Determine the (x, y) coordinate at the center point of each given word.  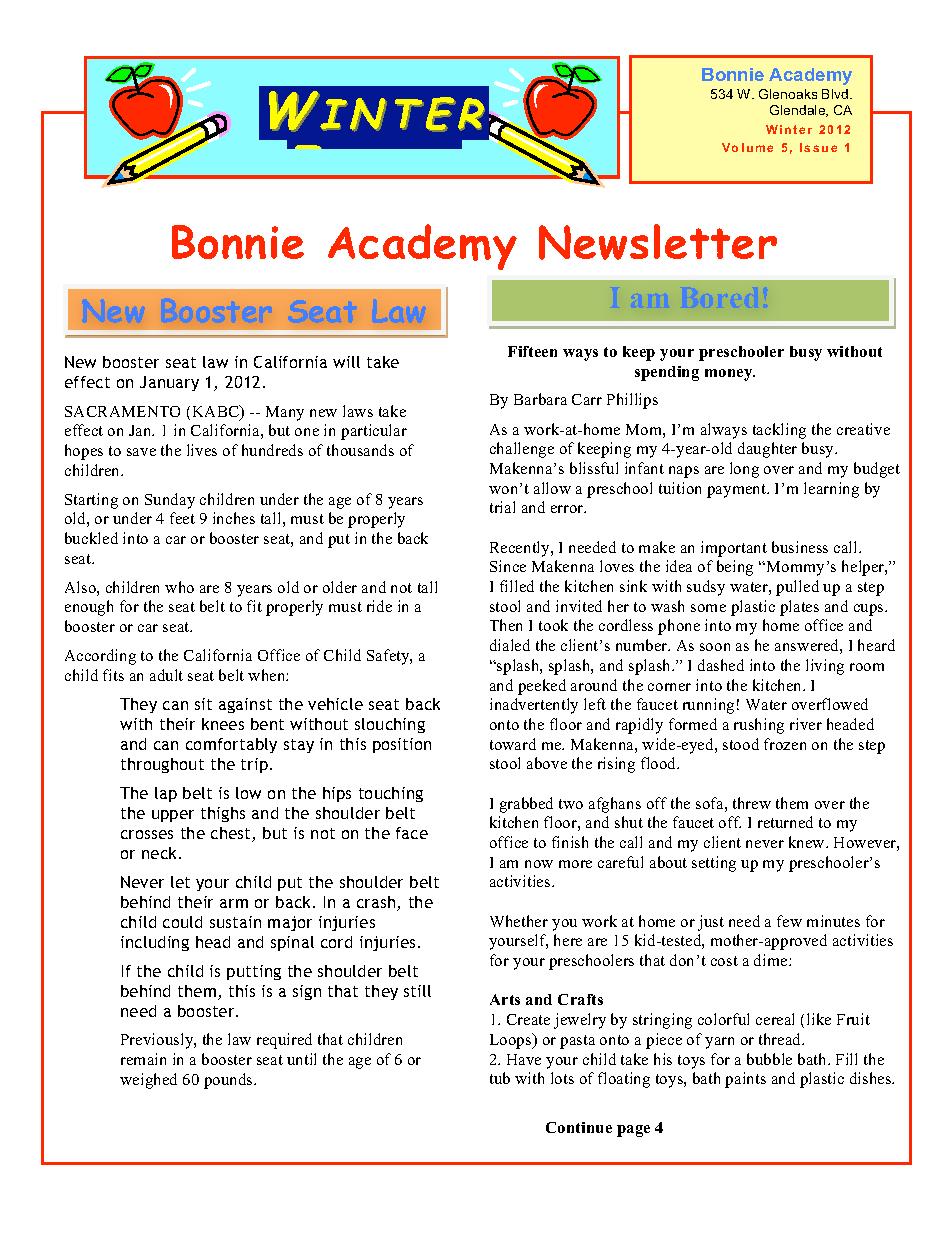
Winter (789, 129)
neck (161, 853)
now (539, 864)
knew (808, 842)
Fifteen (532, 351)
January (169, 383)
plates (799, 608)
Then (506, 625)
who (179, 587)
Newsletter (658, 242)
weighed (148, 1081)
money (730, 375)
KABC (217, 412)
